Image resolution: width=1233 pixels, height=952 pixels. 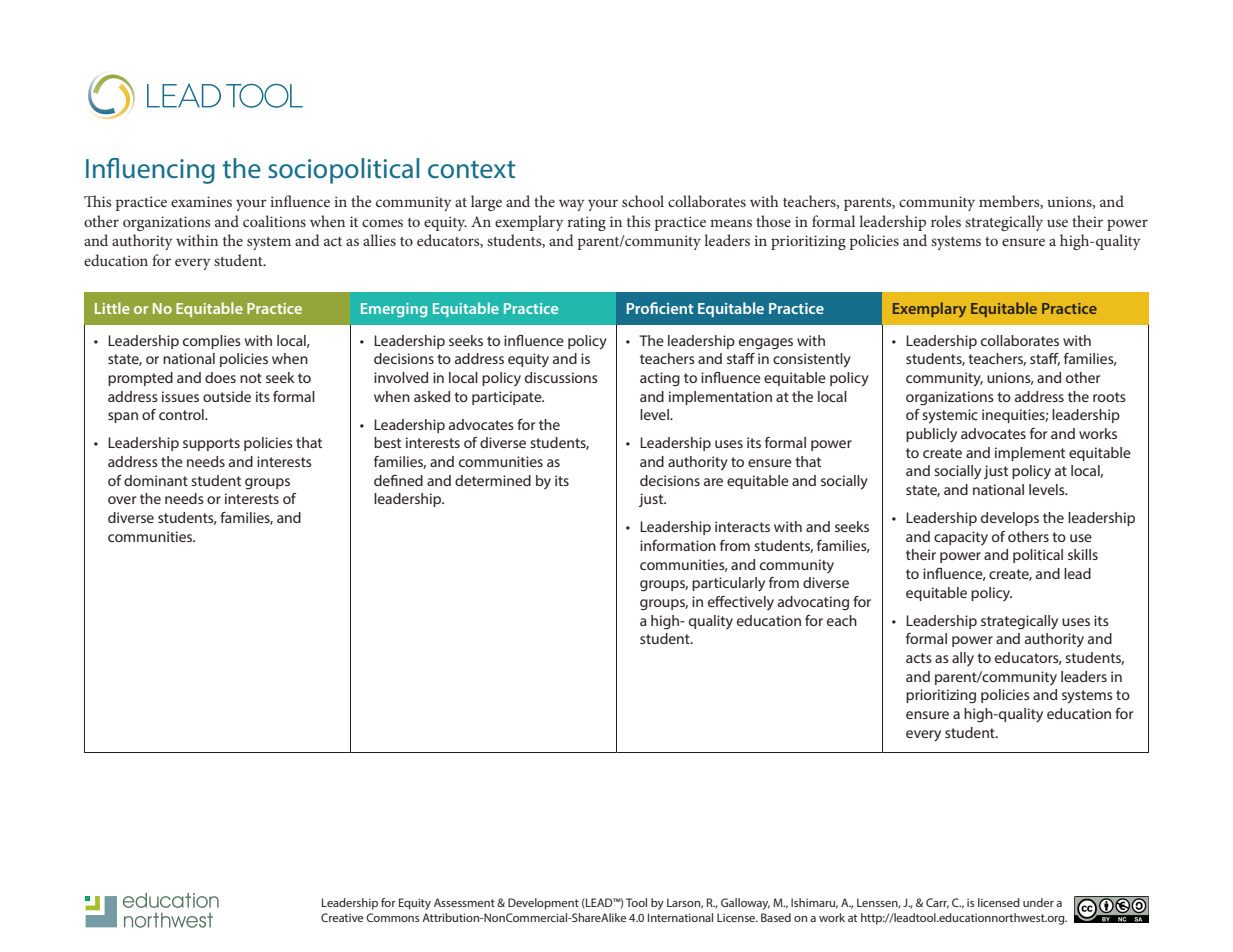 What do you see at coordinates (220, 377) in the page?
I see `does` at bounding box center [220, 377].
